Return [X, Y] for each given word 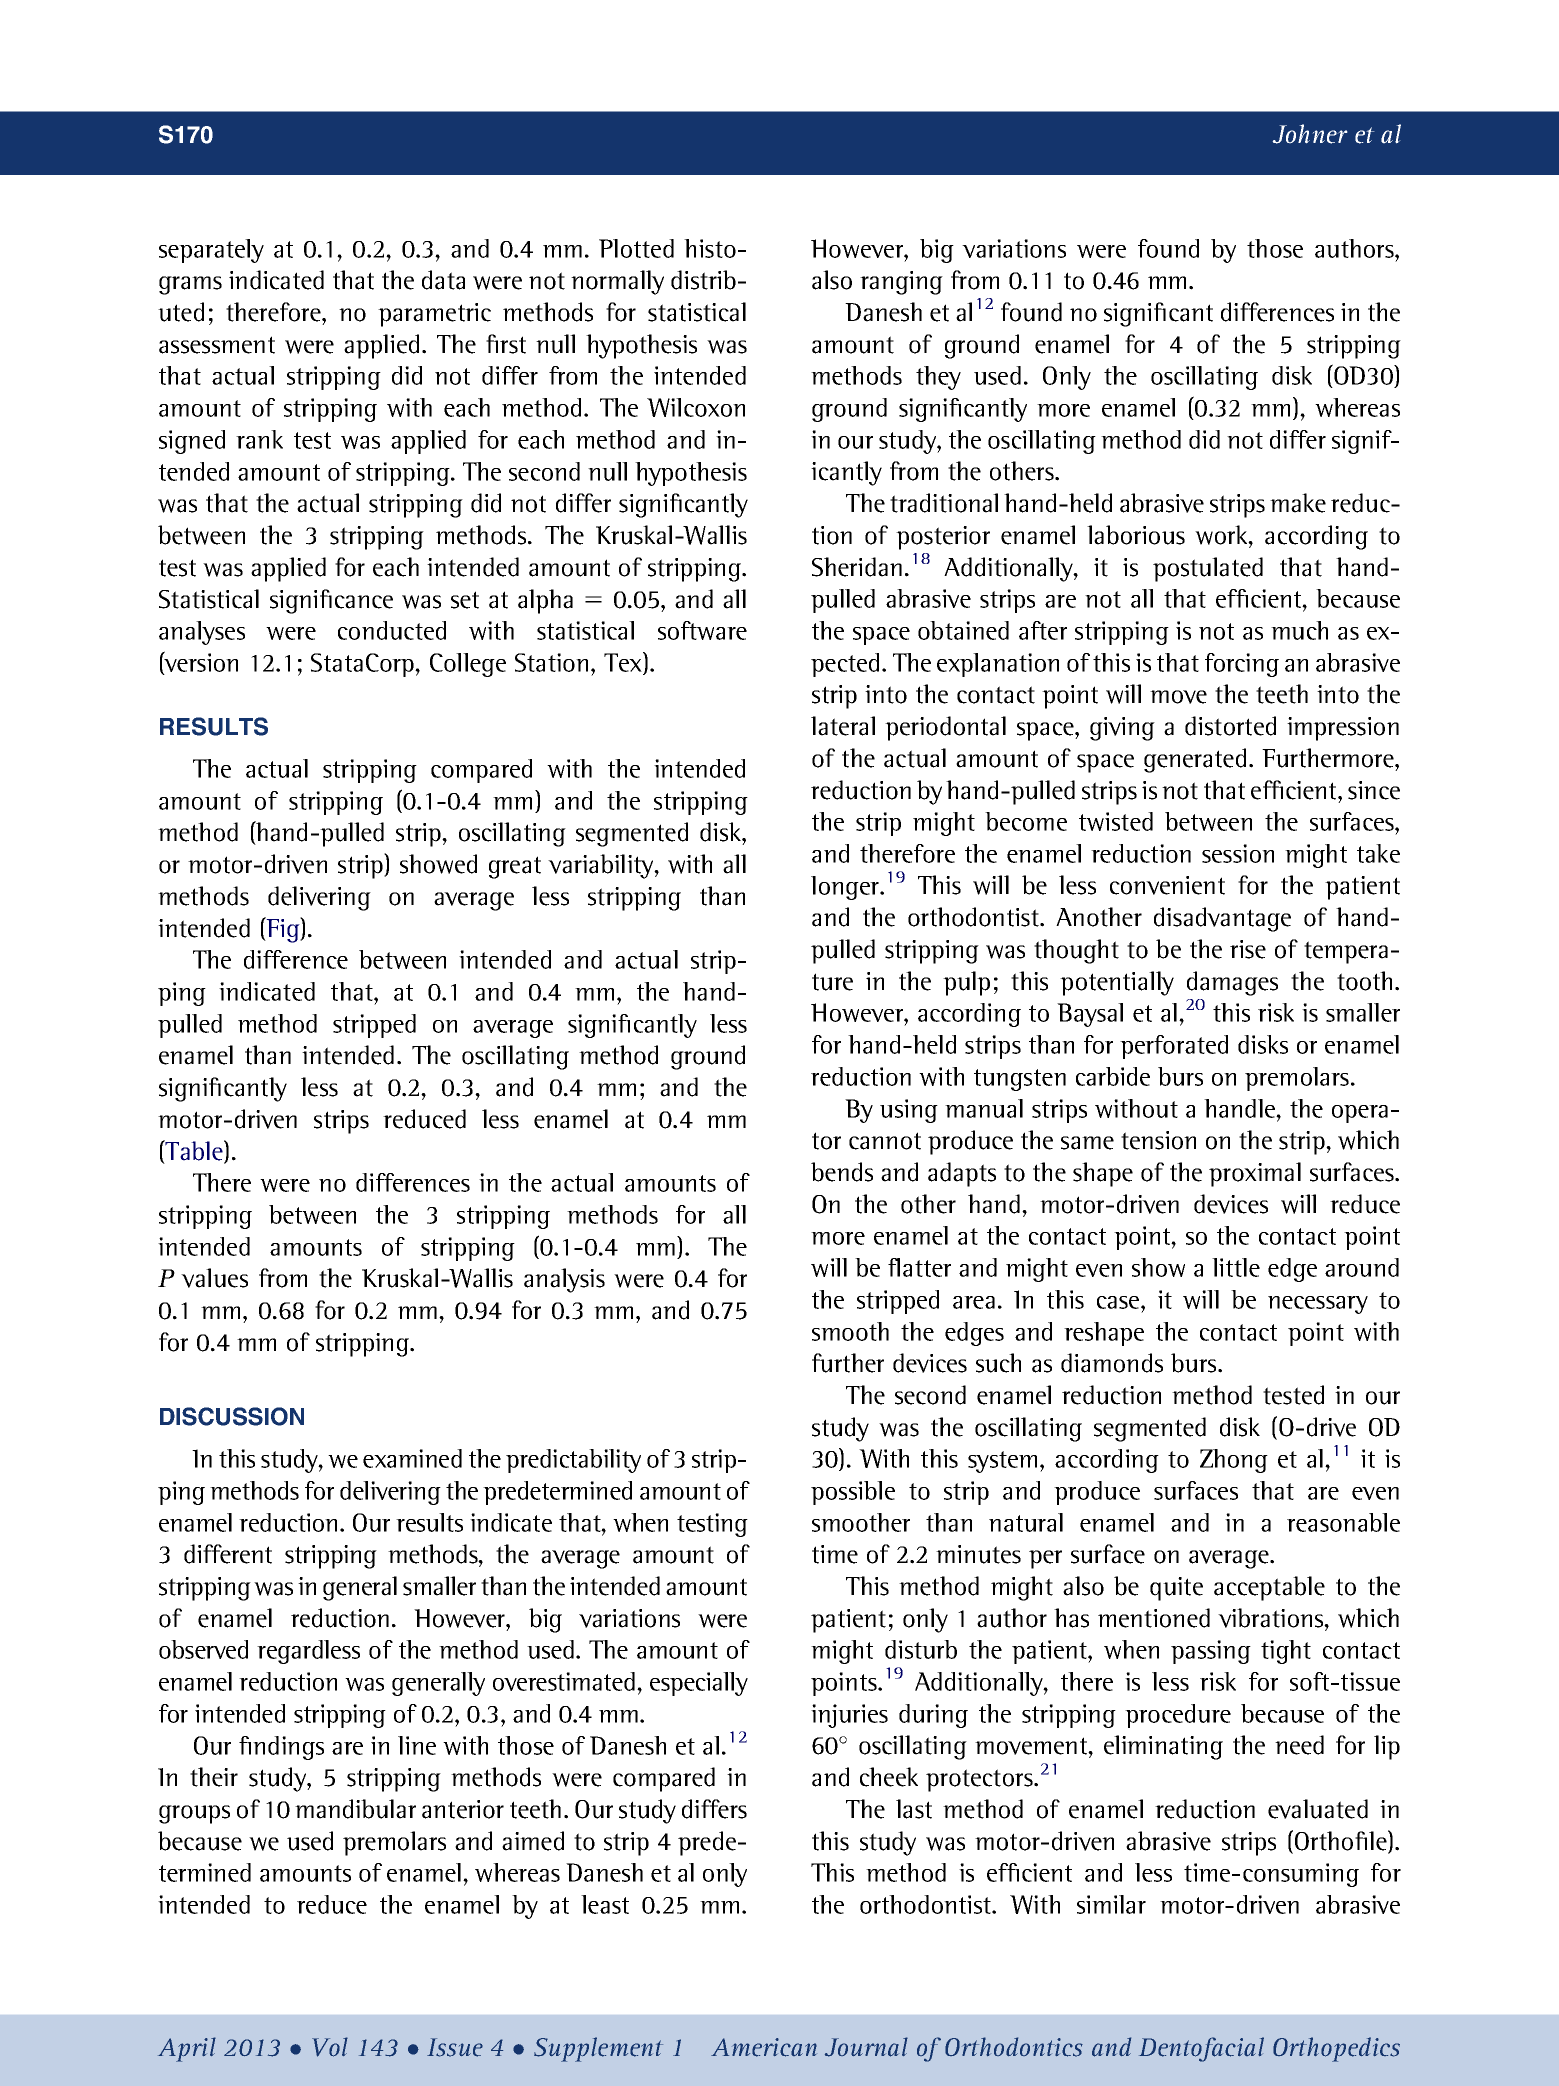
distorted [1230, 726]
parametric [434, 315]
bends [842, 1172]
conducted [392, 630]
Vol [330, 2047]
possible [853, 1493]
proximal [1255, 1174]
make [1298, 503]
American [764, 2047]
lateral [843, 726]
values [214, 1278]
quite [1176, 1589]
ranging [901, 283]
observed [203, 1649]
